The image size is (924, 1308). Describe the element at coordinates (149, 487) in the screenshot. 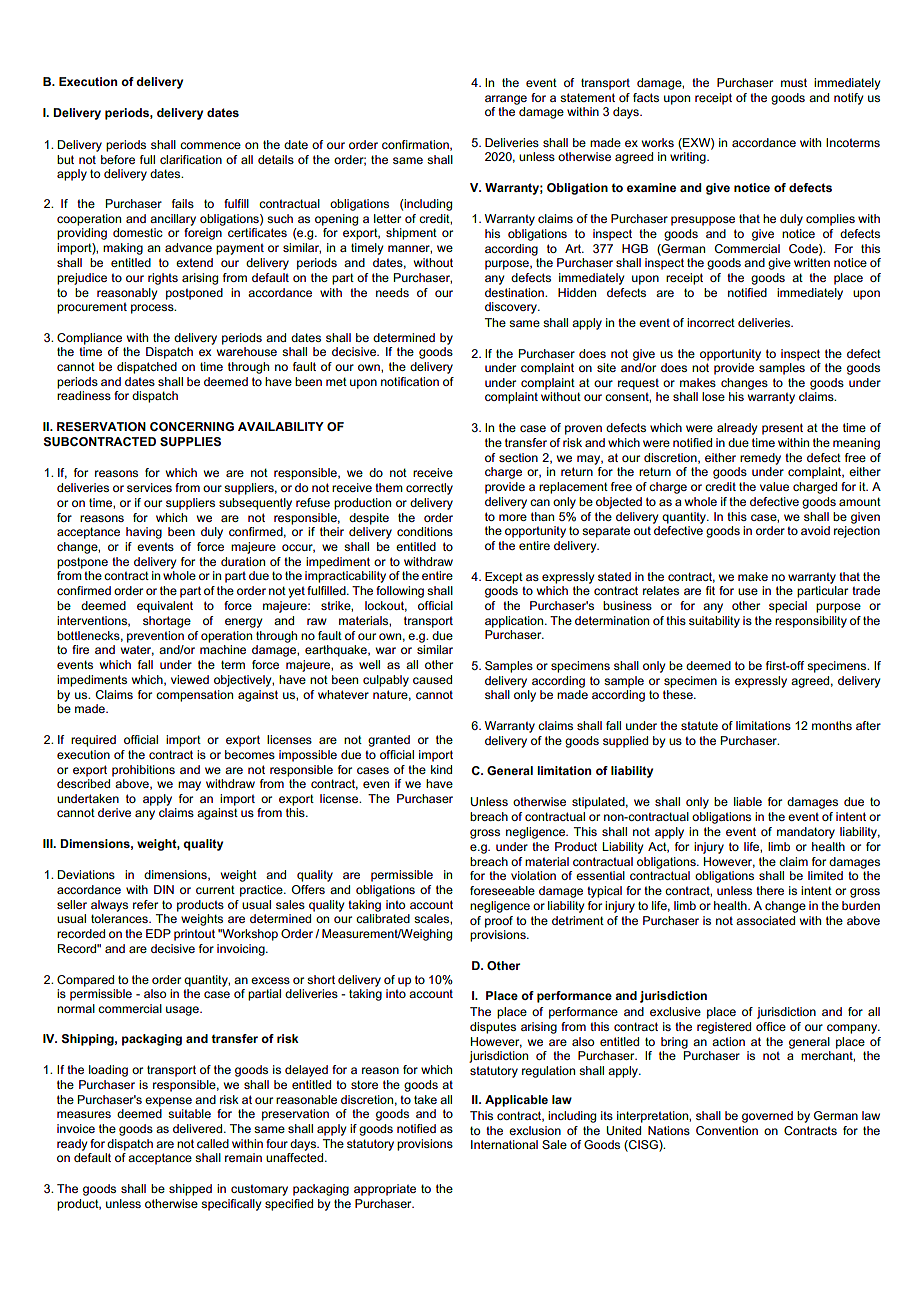

I see `services` at that location.
